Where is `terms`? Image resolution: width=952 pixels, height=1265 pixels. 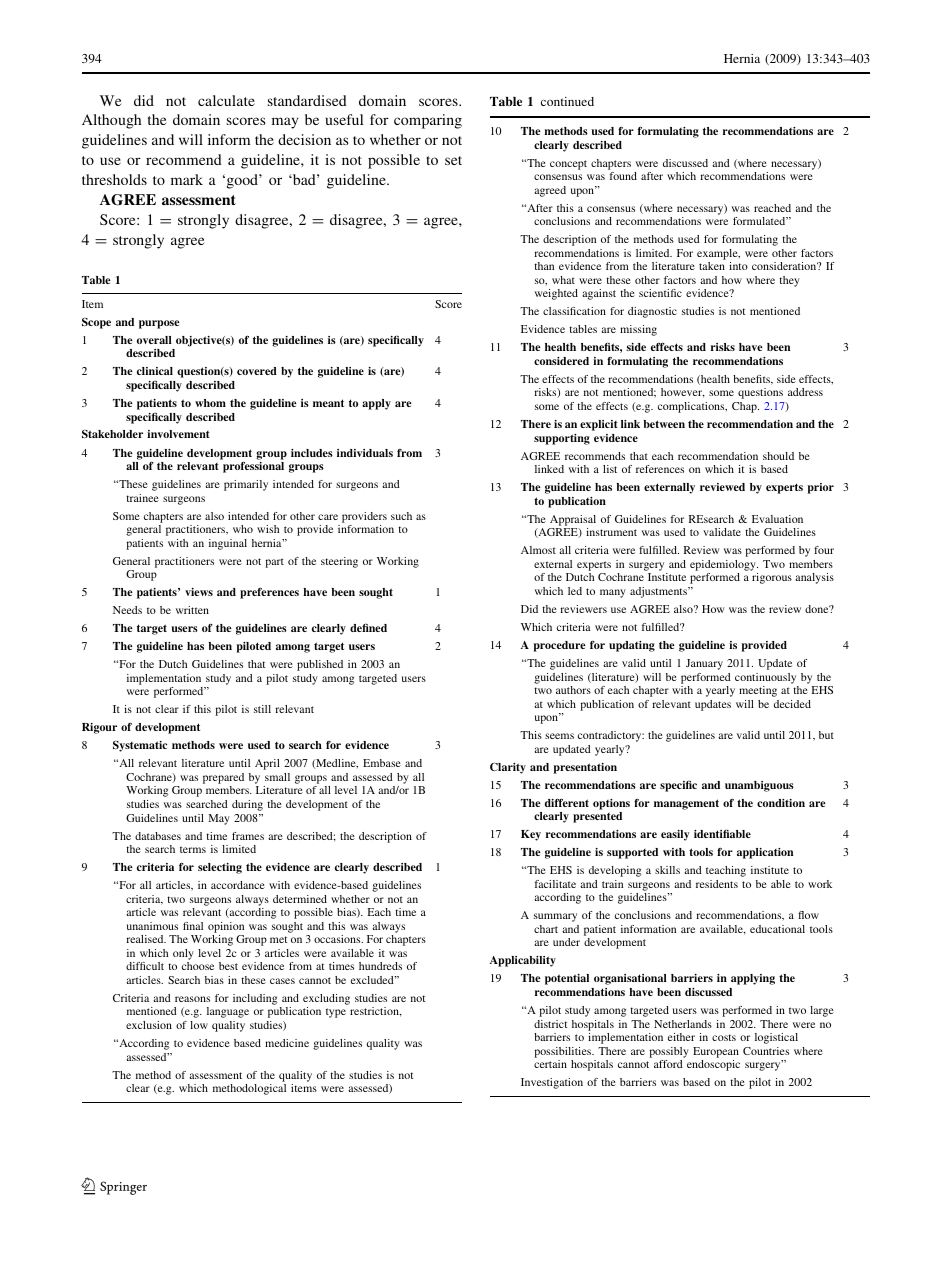
terms is located at coordinates (193, 849).
